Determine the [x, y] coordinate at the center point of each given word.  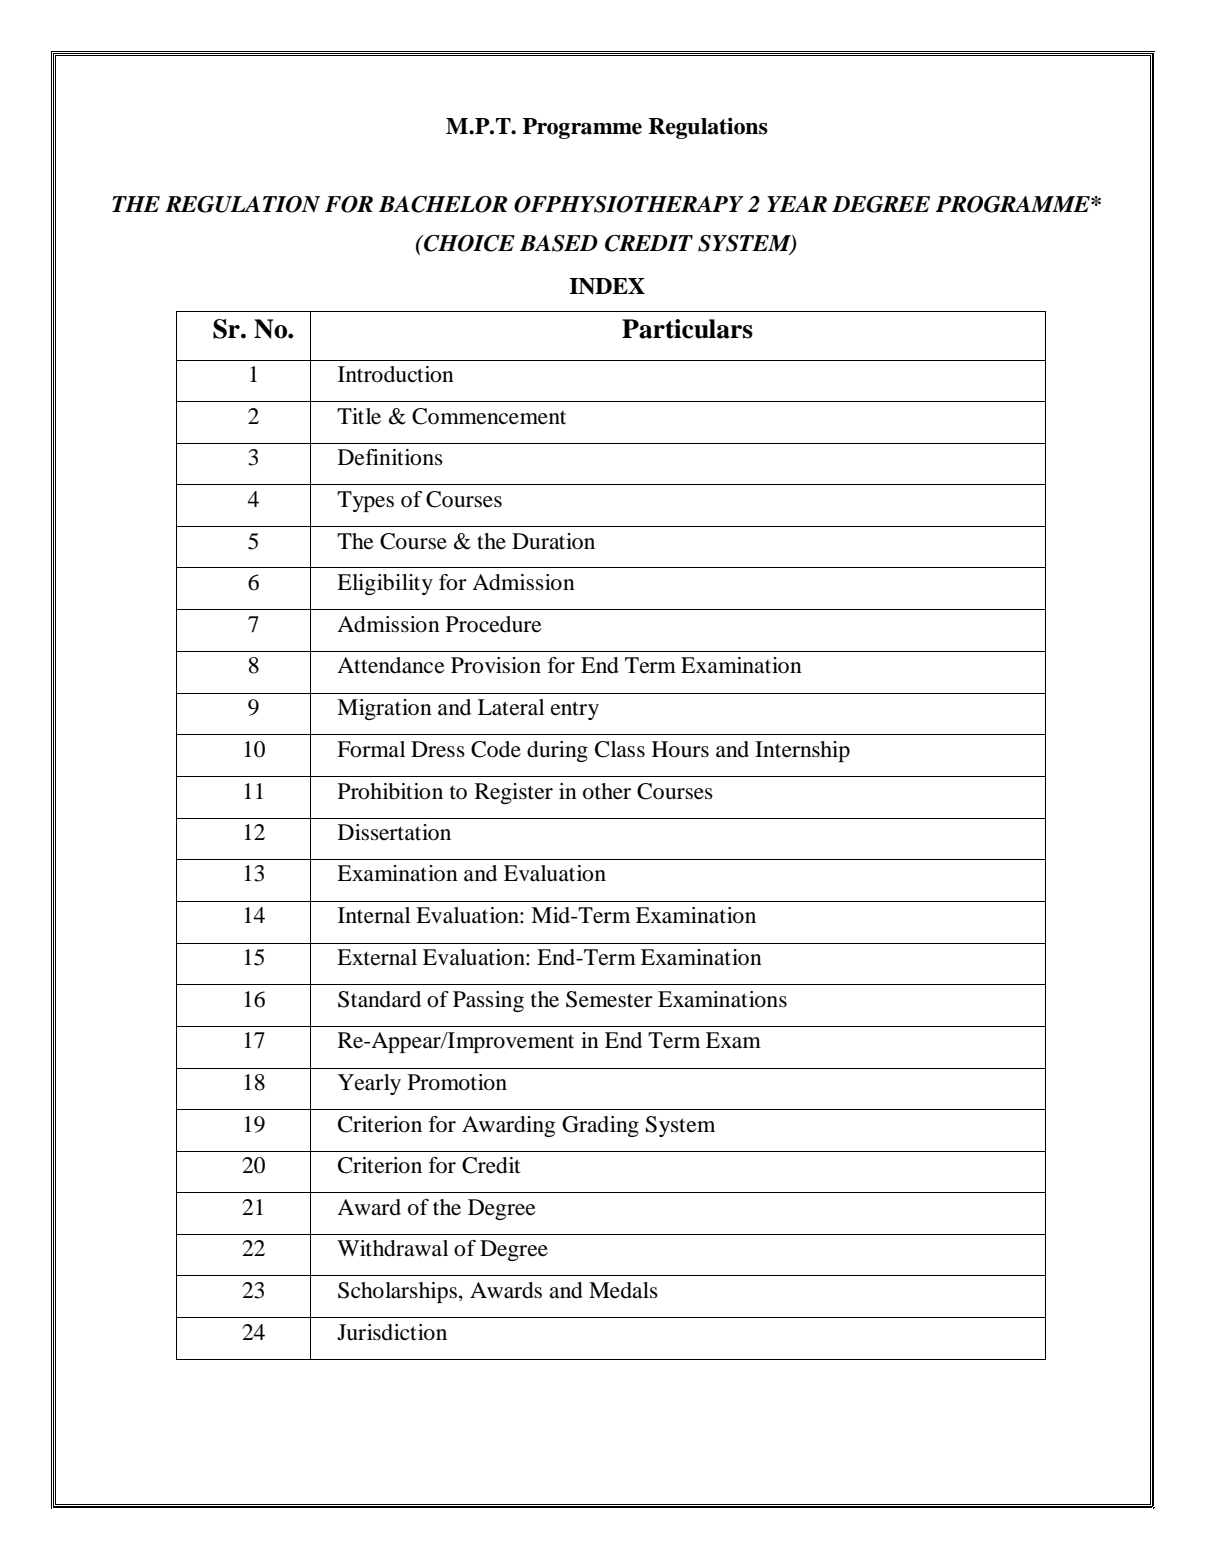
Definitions [390, 457]
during [557, 751]
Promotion [457, 1082]
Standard [379, 999]
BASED [559, 243]
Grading [600, 1126]
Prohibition [390, 791]
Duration [553, 541]
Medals [623, 1290]
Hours [680, 749]
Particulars [687, 329]
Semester [609, 999]
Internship [802, 751]
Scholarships [399, 1292]
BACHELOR [443, 204]
